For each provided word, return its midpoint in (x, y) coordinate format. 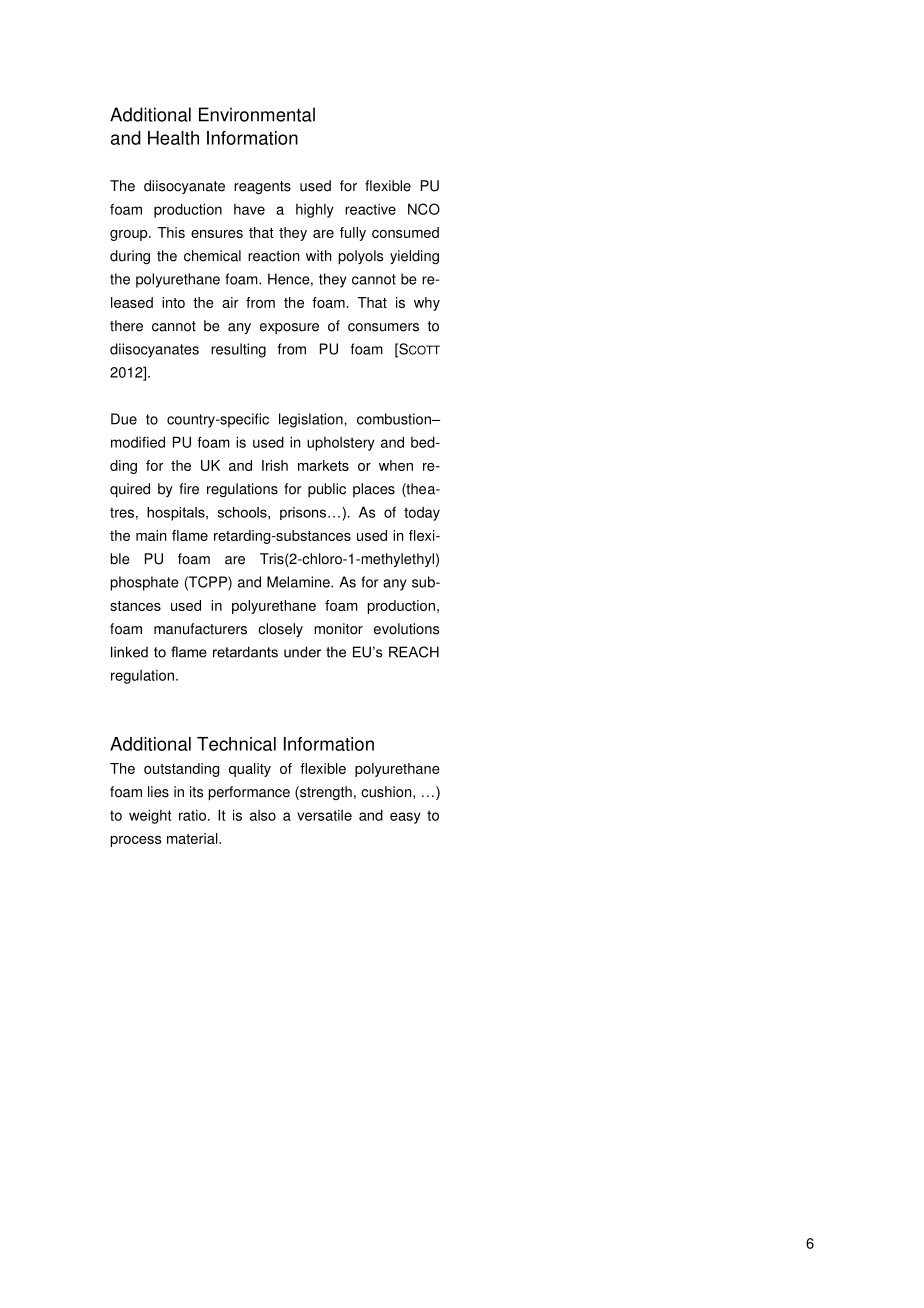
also (263, 815)
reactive (370, 209)
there (126, 326)
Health (173, 138)
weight (150, 816)
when (396, 465)
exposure (289, 328)
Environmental (257, 114)
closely (280, 630)
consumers (383, 327)
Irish (275, 465)
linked (129, 652)
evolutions (406, 629)
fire (189, 489)
